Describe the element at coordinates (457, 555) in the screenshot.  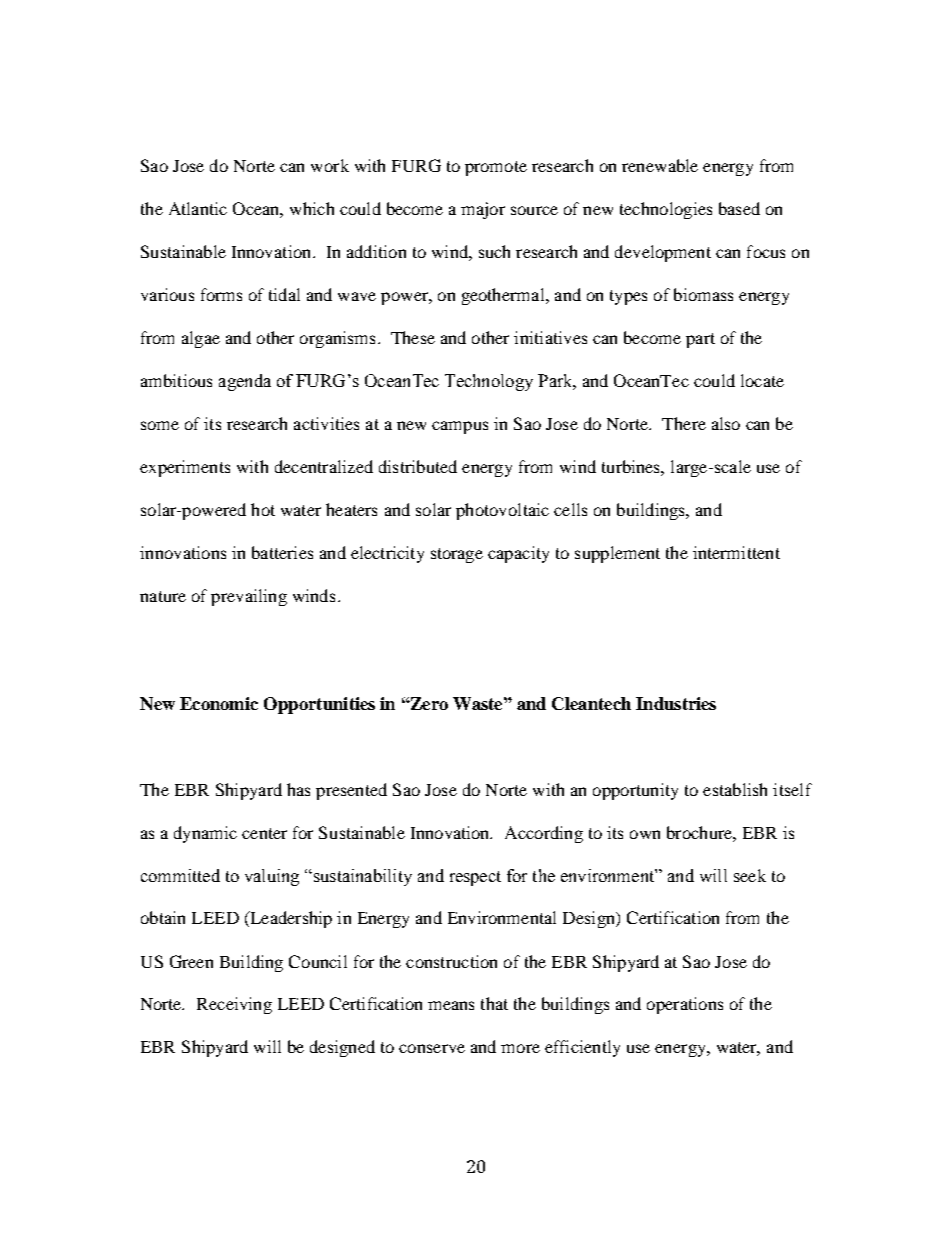
I see `storage` at that location.
